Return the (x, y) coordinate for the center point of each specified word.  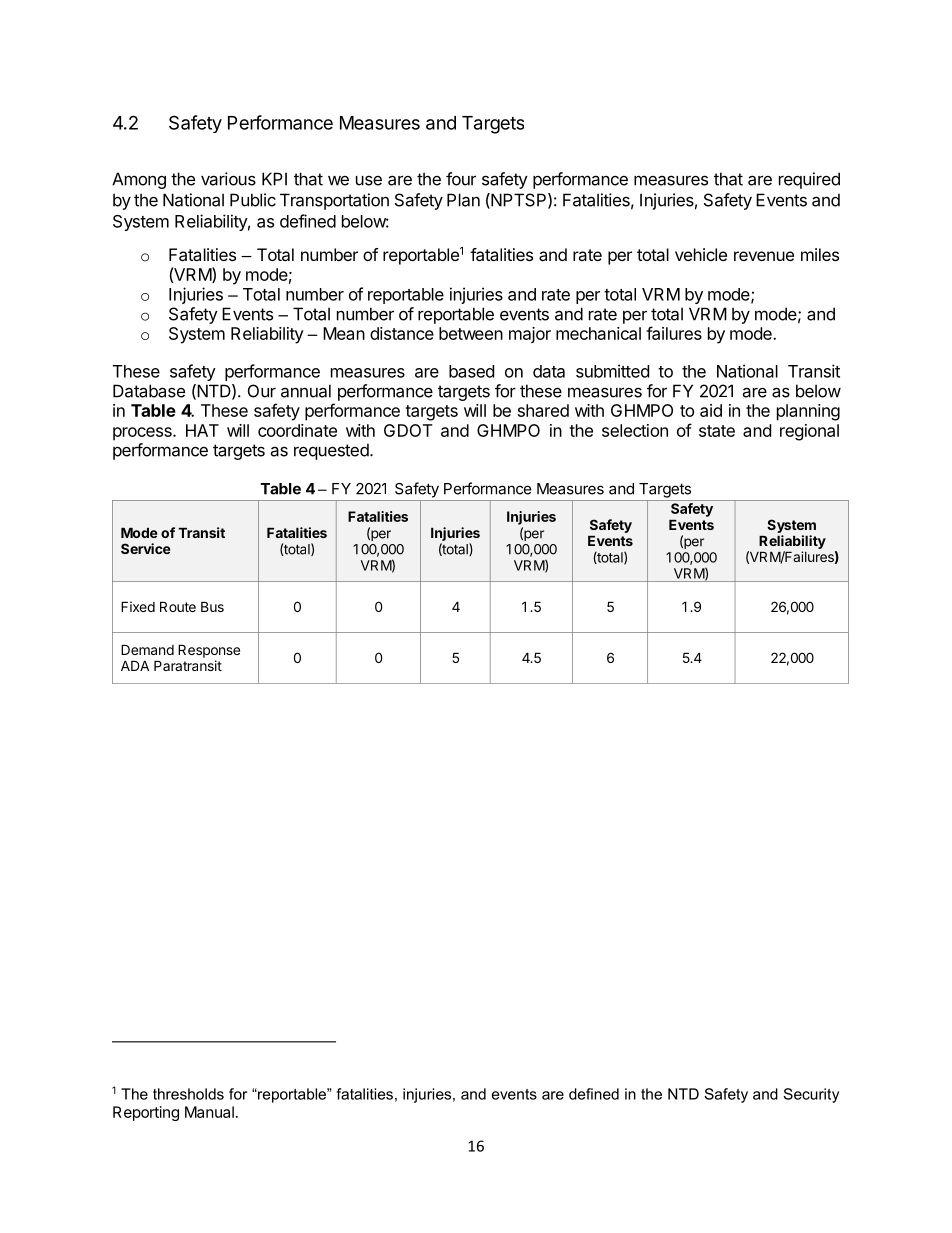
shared (543, 410)
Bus (212, 606)
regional (809, 432)
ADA (135, 665)
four (461, 179)
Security (811, 1095)
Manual (209, 1112)
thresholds (188, 1094)
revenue (764, 256)
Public (253, 200)
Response (209, 651)
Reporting (146, 1113)
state (717, 431)
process (143, 434)
